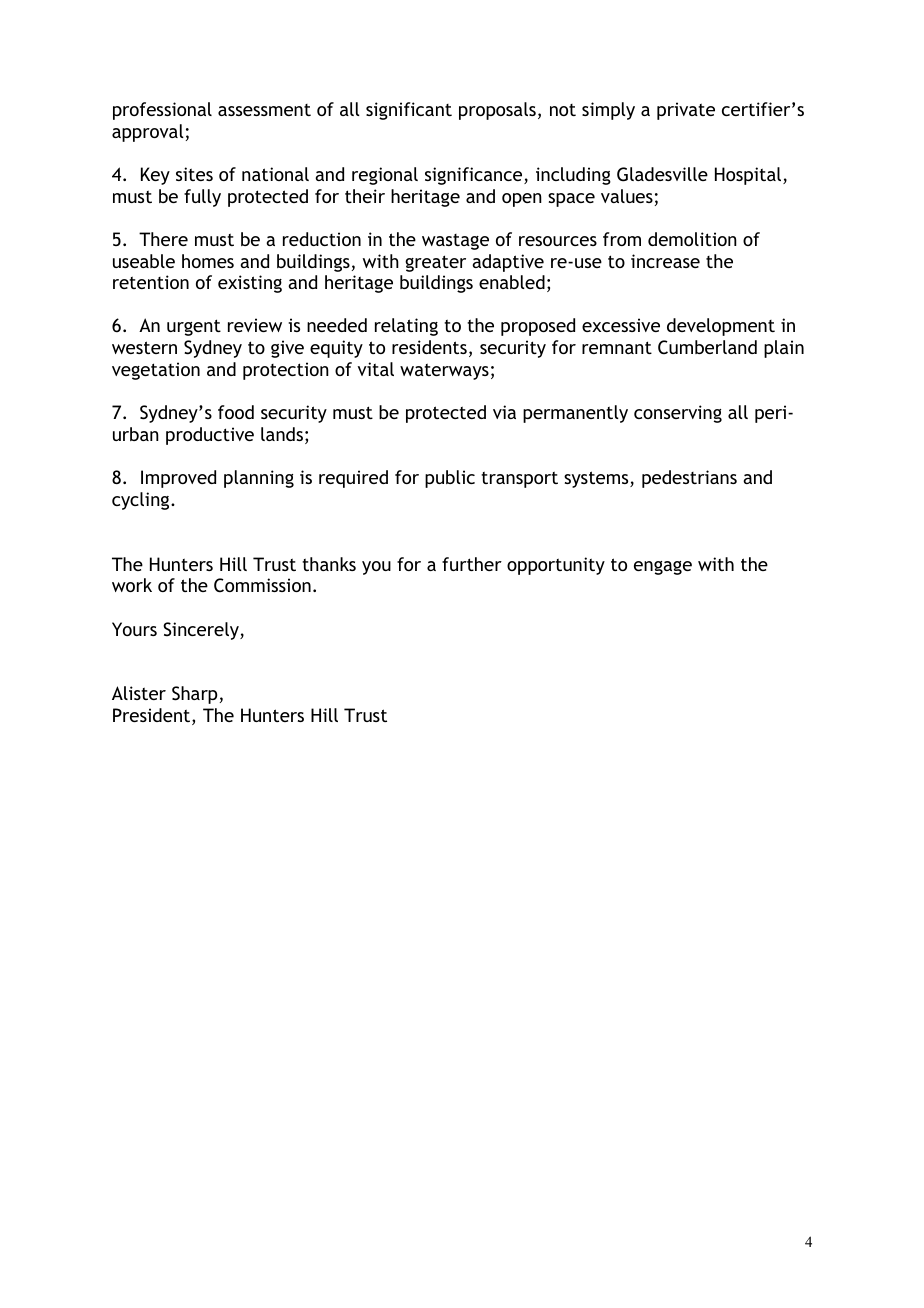 This page has width=924, height=1308. Describe the element at coordinates (497, 111) in the page. I see `proposals` at that location.
